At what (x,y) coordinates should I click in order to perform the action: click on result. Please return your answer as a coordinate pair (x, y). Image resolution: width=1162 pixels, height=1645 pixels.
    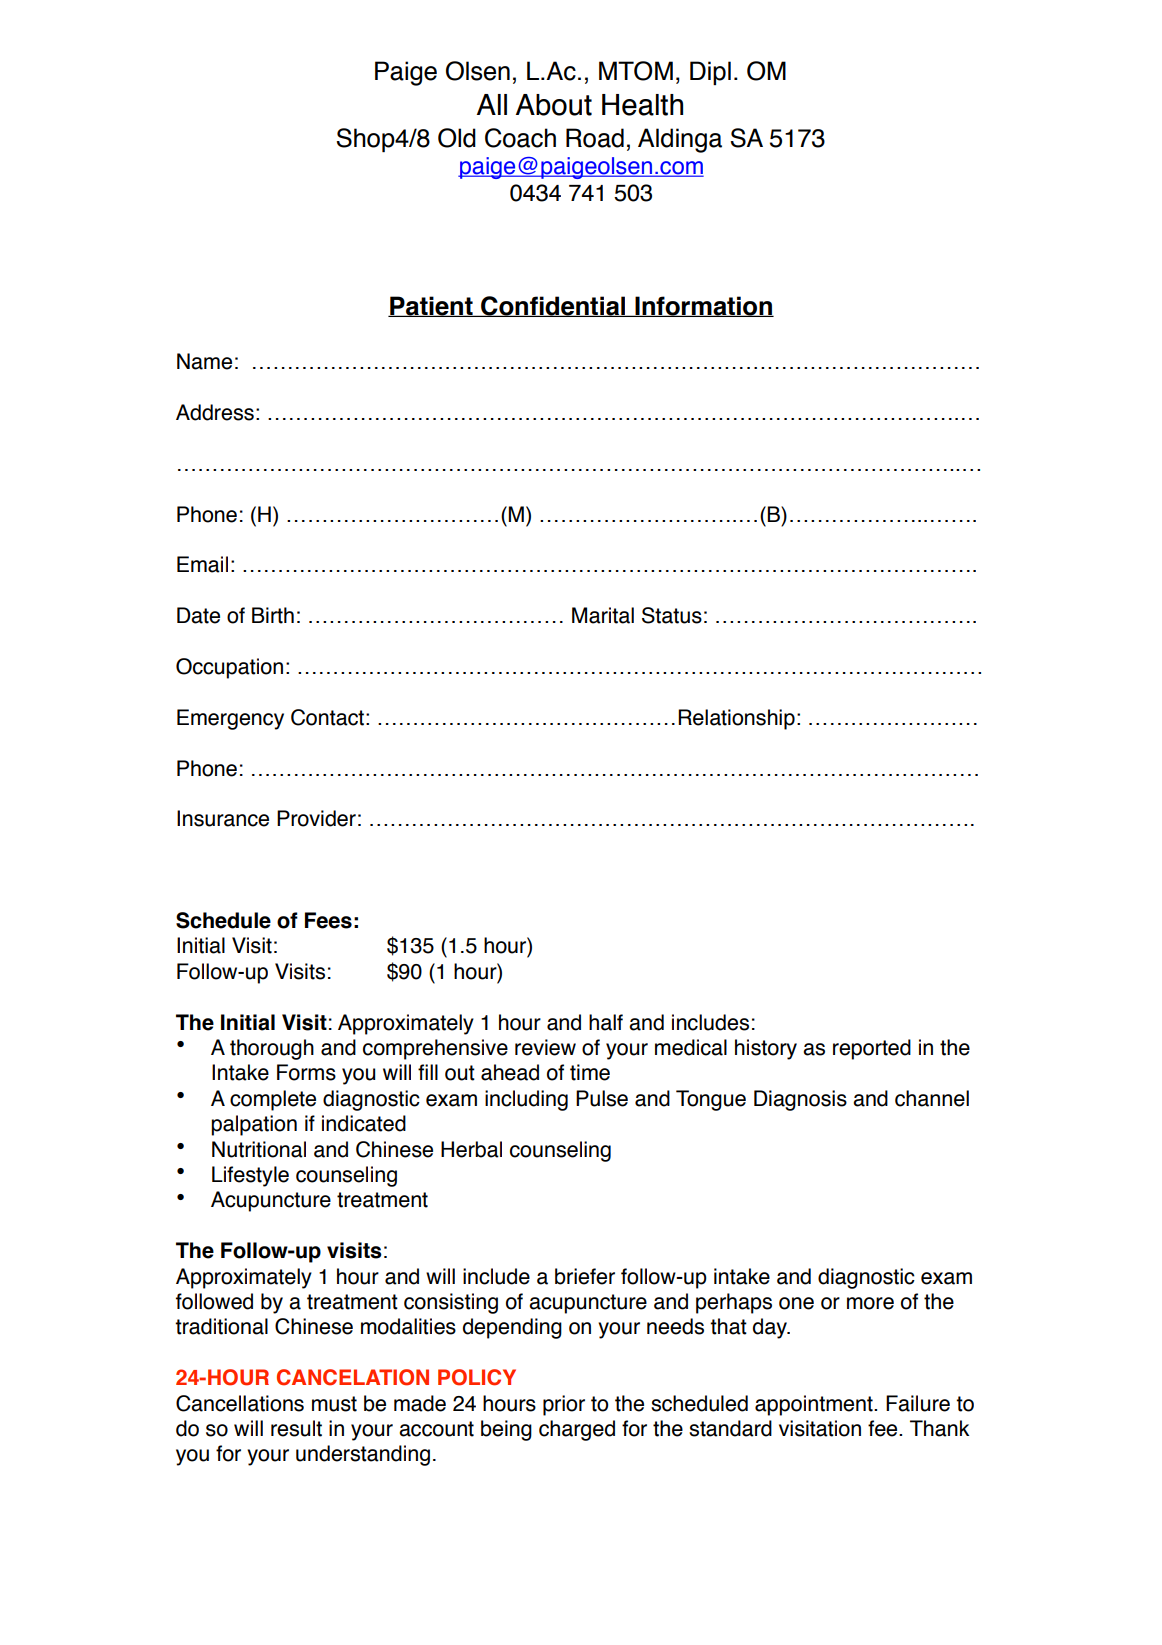
    Looking at the image, I should click on (296, 1428).
